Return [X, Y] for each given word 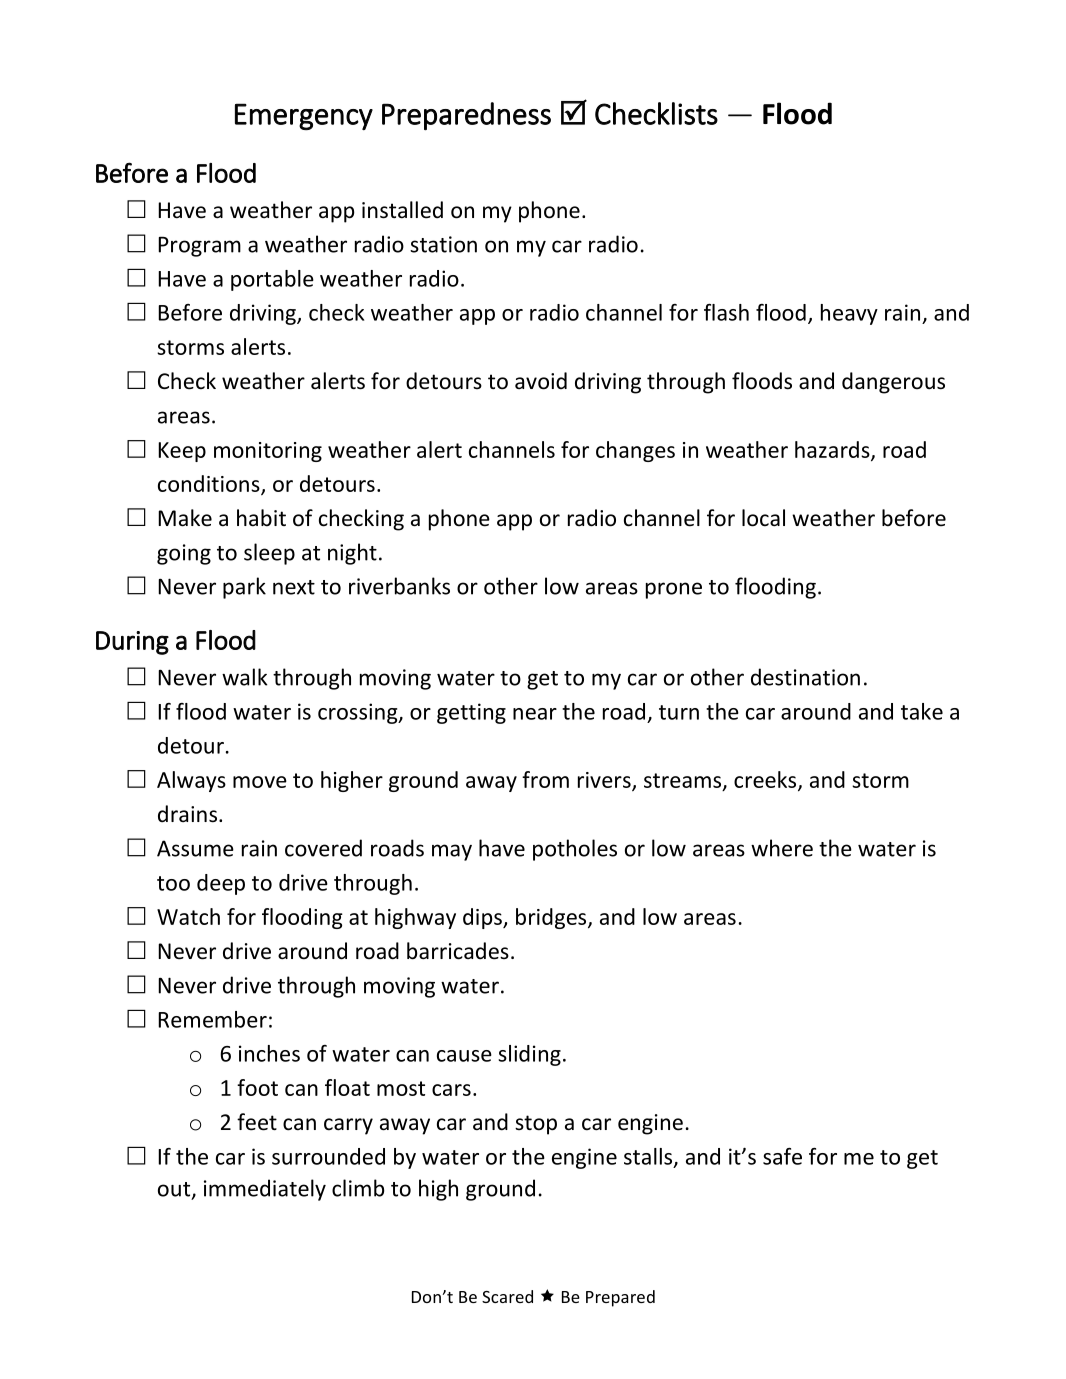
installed [402, 210]
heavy [849, 314]
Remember [212, 1019]
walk [244, 677]
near [535, 714]
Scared [507, 1296]
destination [805, 677]
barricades [458, 951]
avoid [541, 381]
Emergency [304, 116]
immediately [265, 1190]
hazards [833, 450]
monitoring [268, 452]
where [782, 848]
